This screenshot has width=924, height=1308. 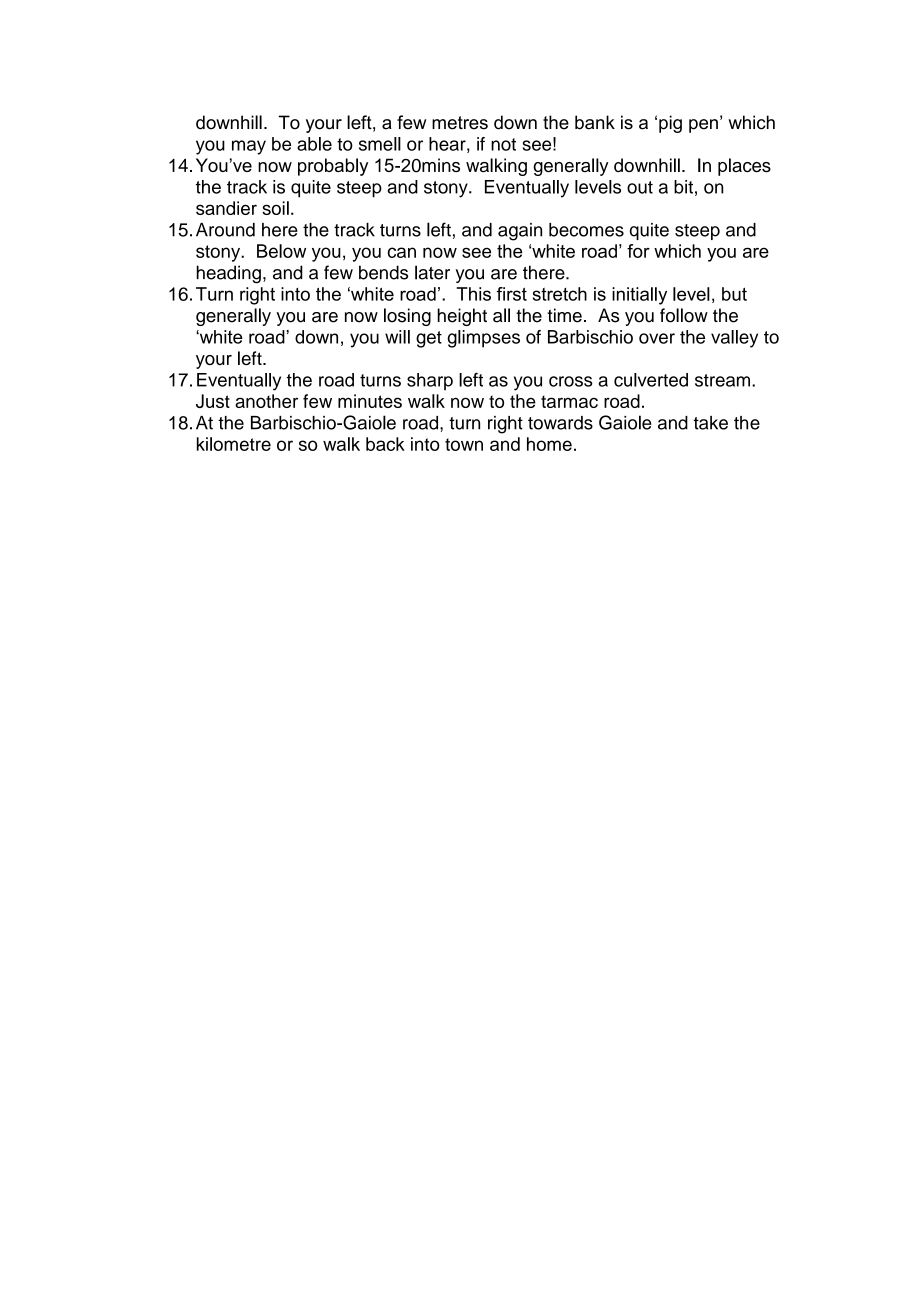 What do you see at coordinates (407, 317) in the screenshot?
I see `losing` at bounding box center [407, 317].
